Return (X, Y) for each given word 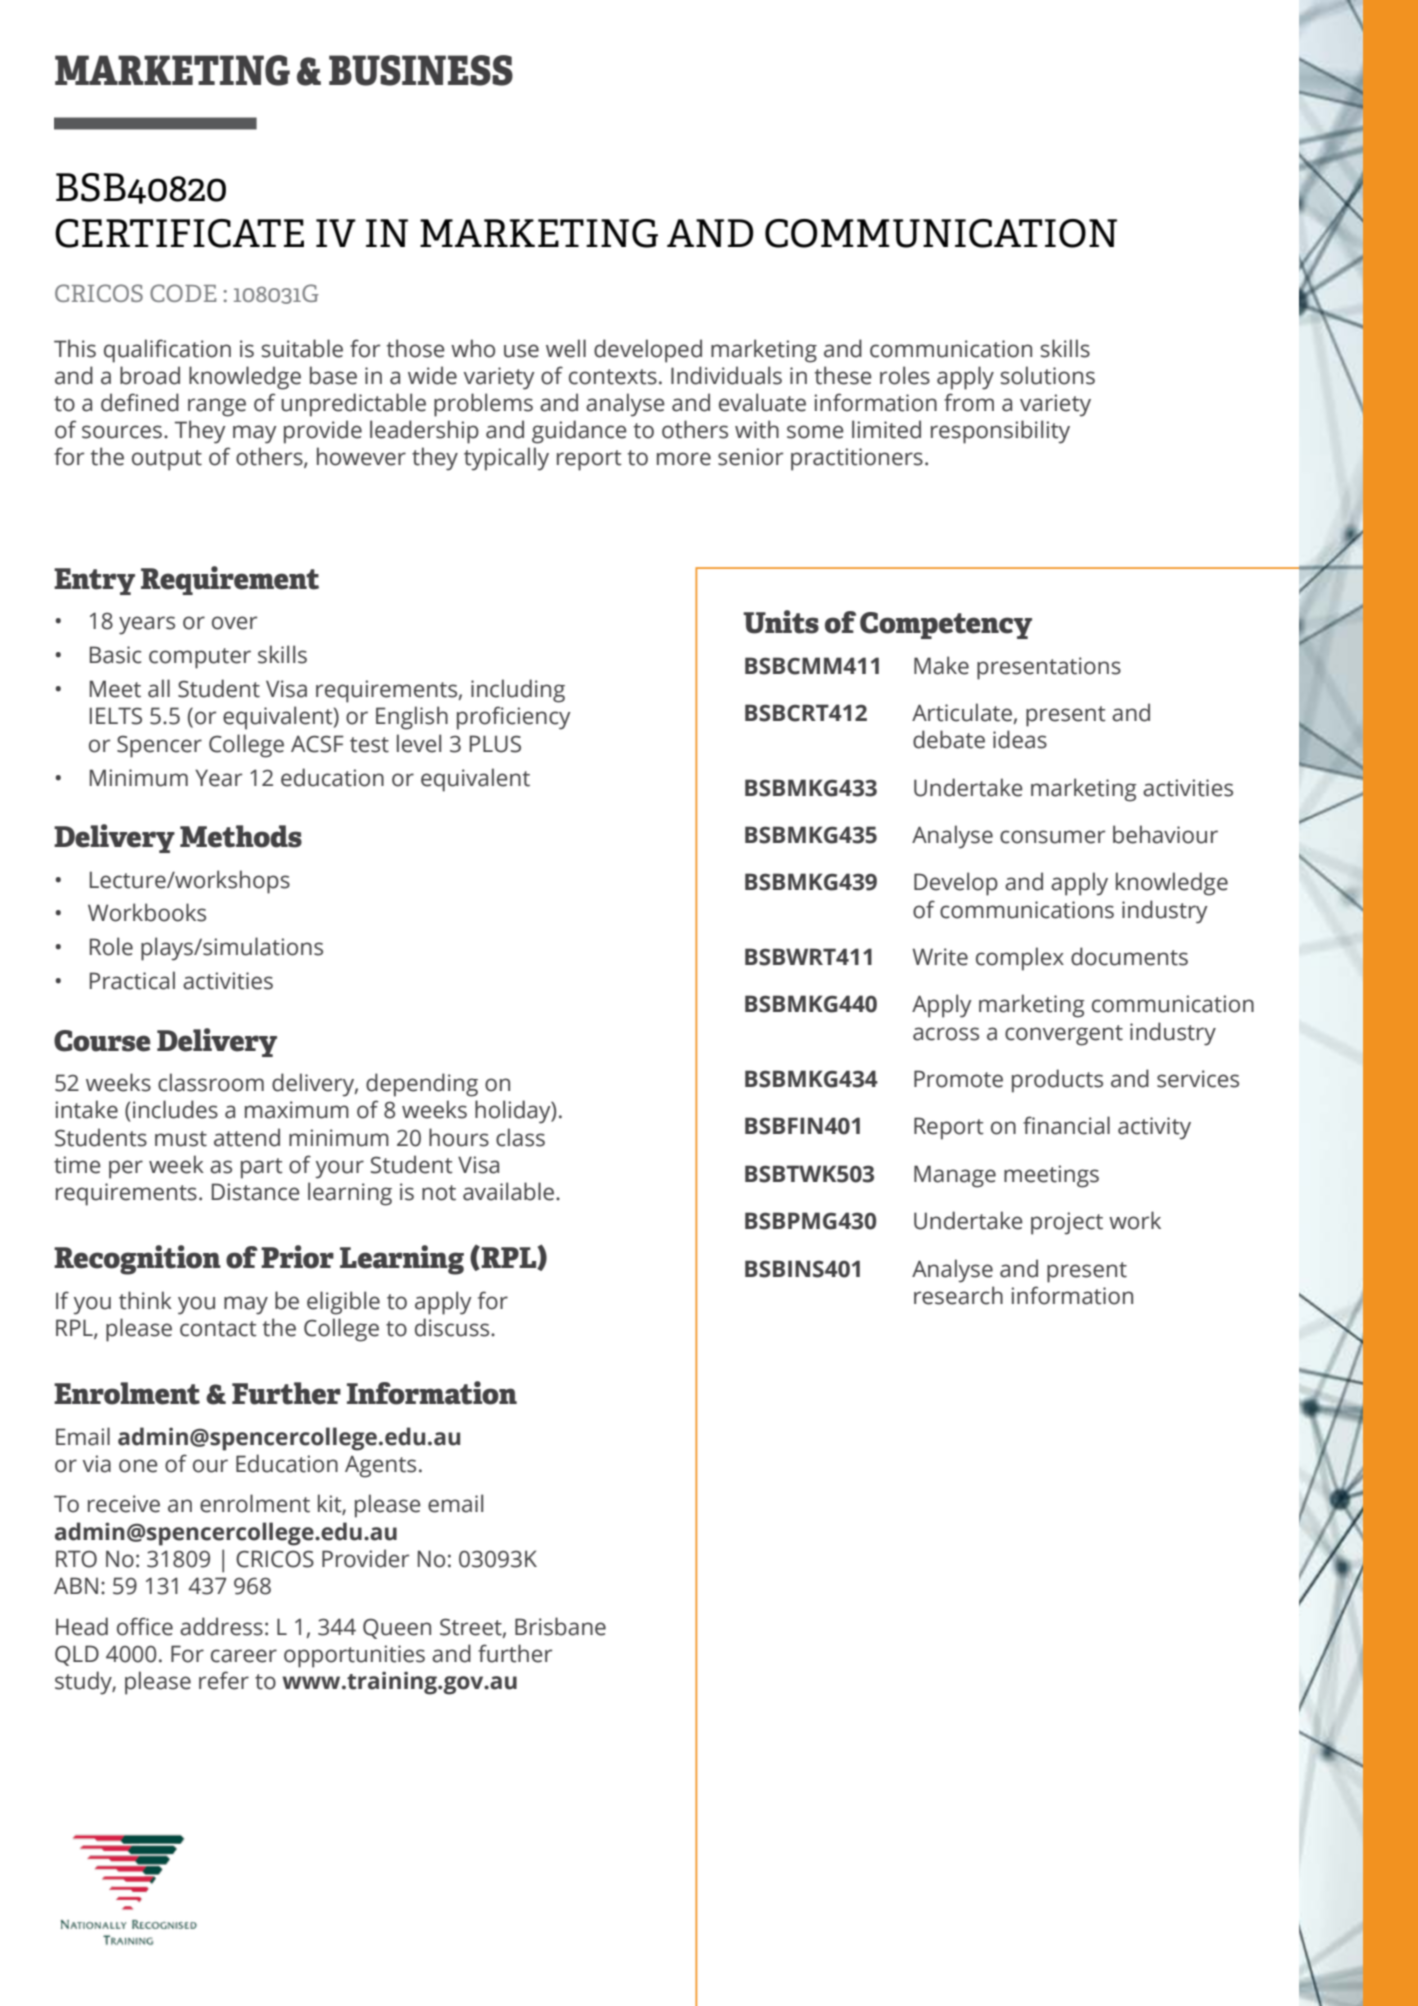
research (958, 1295)
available (510, 1191)
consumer (1052, 837)
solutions (1048, 375)
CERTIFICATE (179, 233)
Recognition (137, 1260)
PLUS (495, 744)
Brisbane (560, 1626)
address (221, 1626)
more (684, 459)
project (1067, 1223)
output (167, 460)
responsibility (1000, 432)
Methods (241, 836)
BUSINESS (421, 70)
